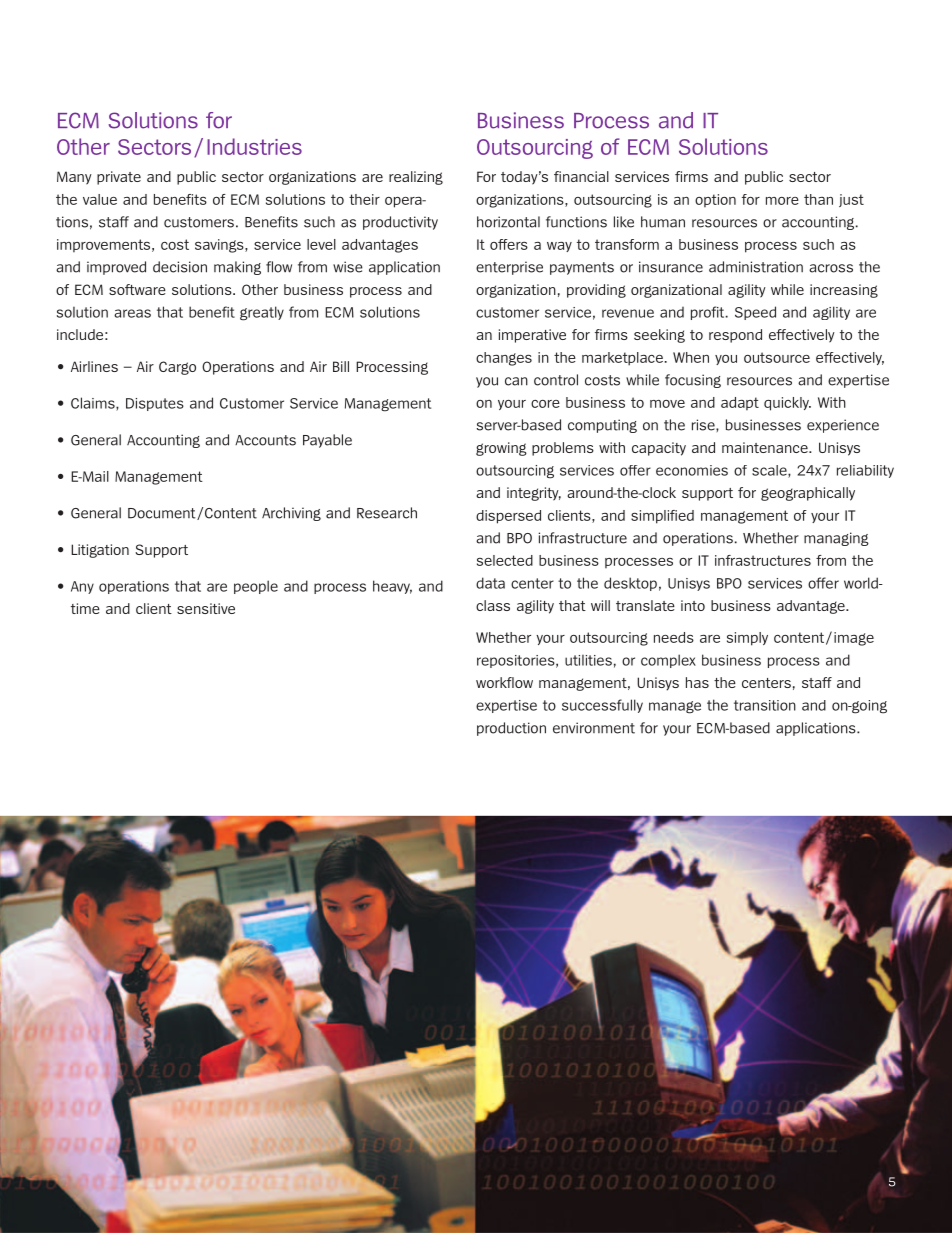 The image size is (952, 1233). I want to click on maintenance, so click(766, 447).
